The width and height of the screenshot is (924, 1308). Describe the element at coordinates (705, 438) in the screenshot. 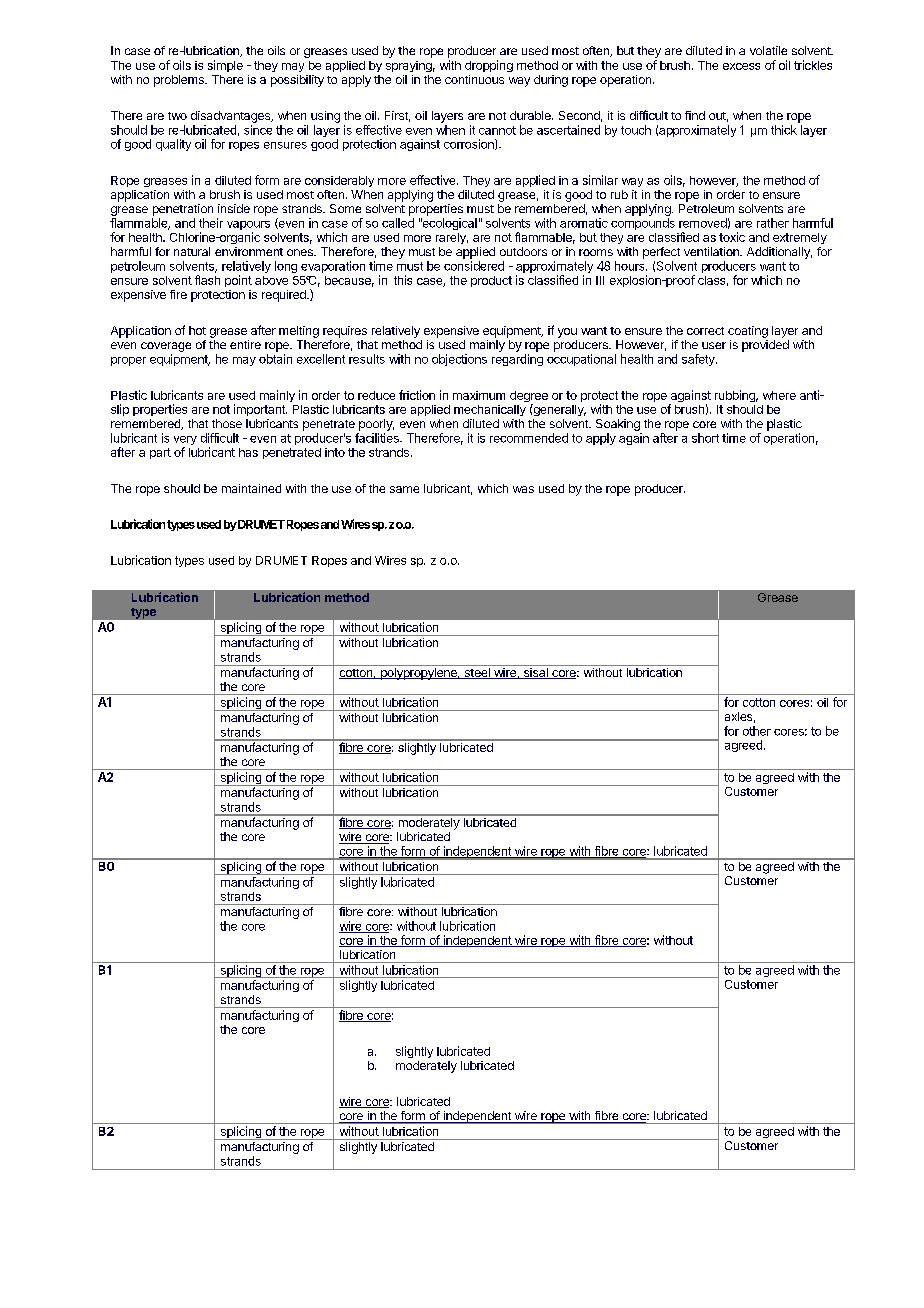

I see `short` at that location.
